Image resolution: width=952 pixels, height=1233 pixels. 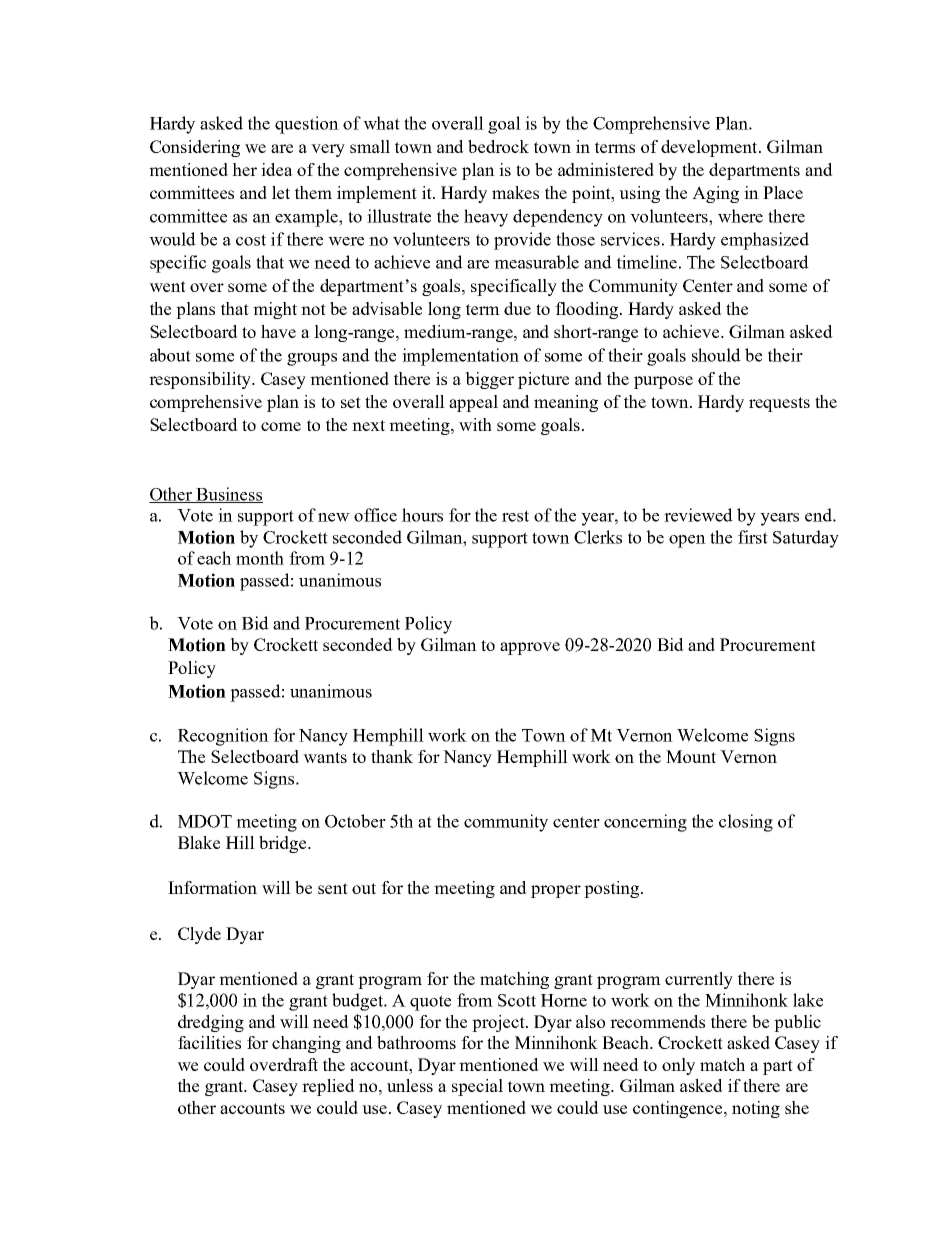 I want to click on responsibility, so click(x=201, y=380).
